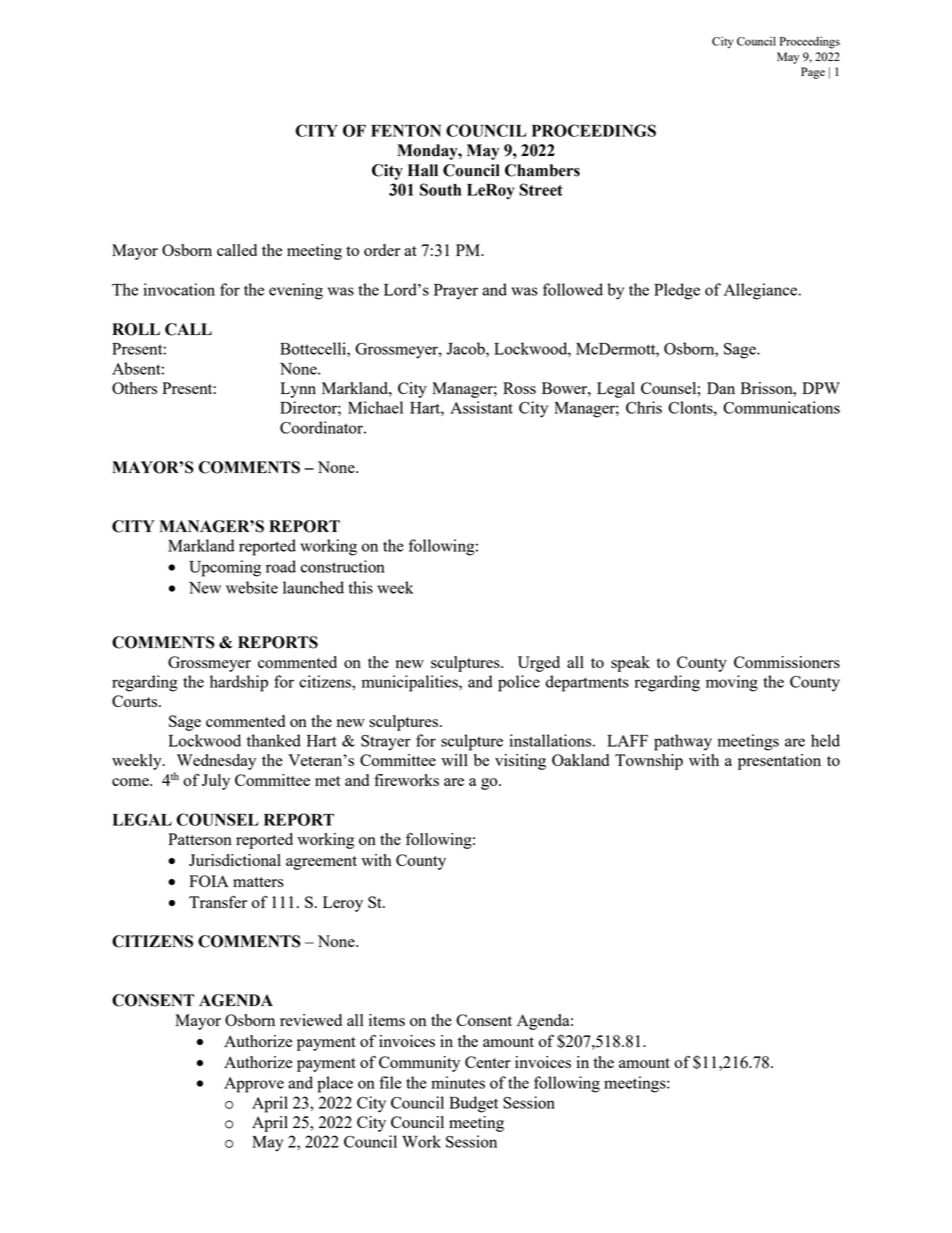 Image resolution: width=952 pixels, height=1233 pixels. I want to click on Hall, so click(423, 170).
